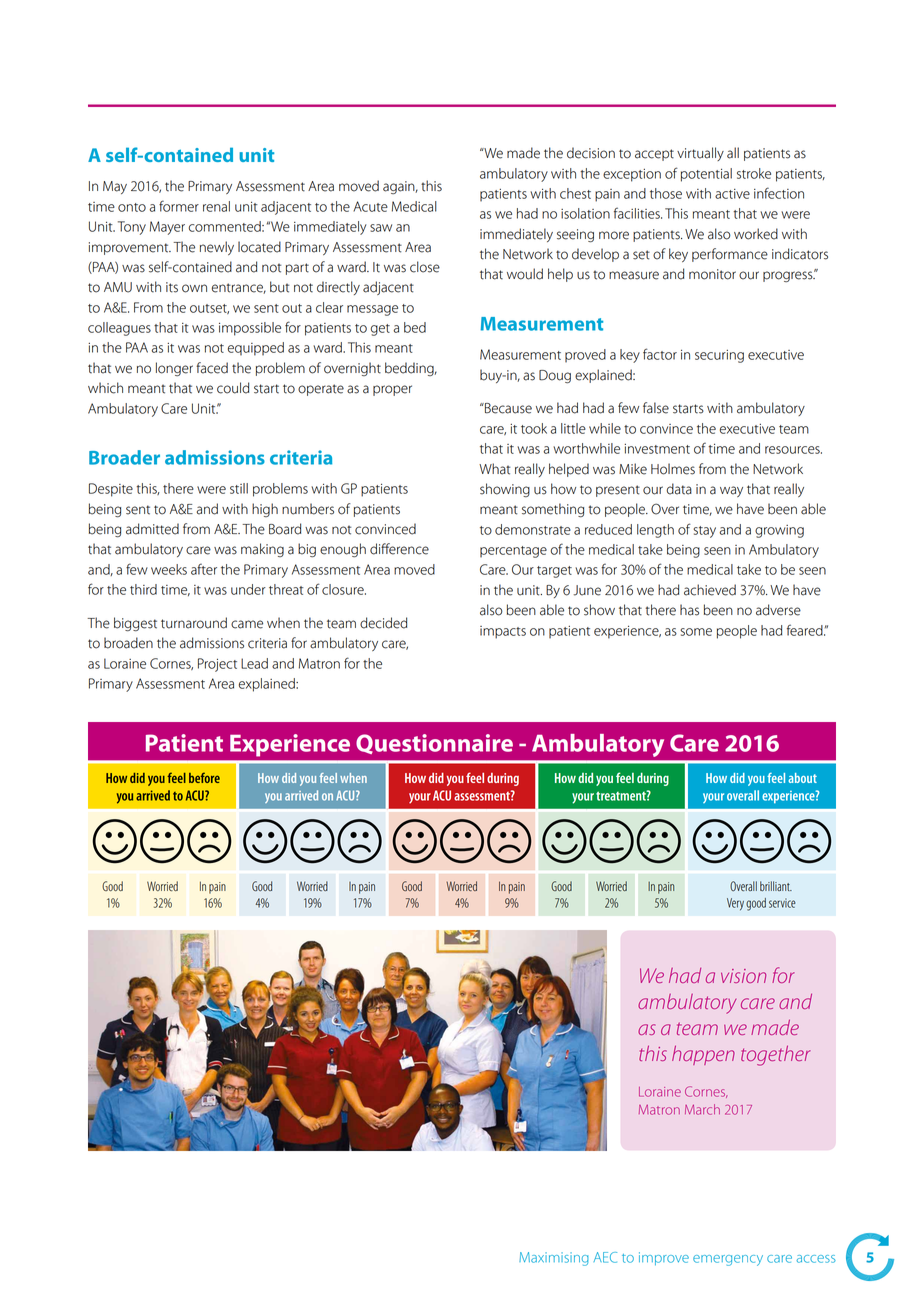 The height and width of the screenshot is (1308, 924). Describe the element at coordinates (124, 457) in the screenshot. I see `Broader` at that location.
